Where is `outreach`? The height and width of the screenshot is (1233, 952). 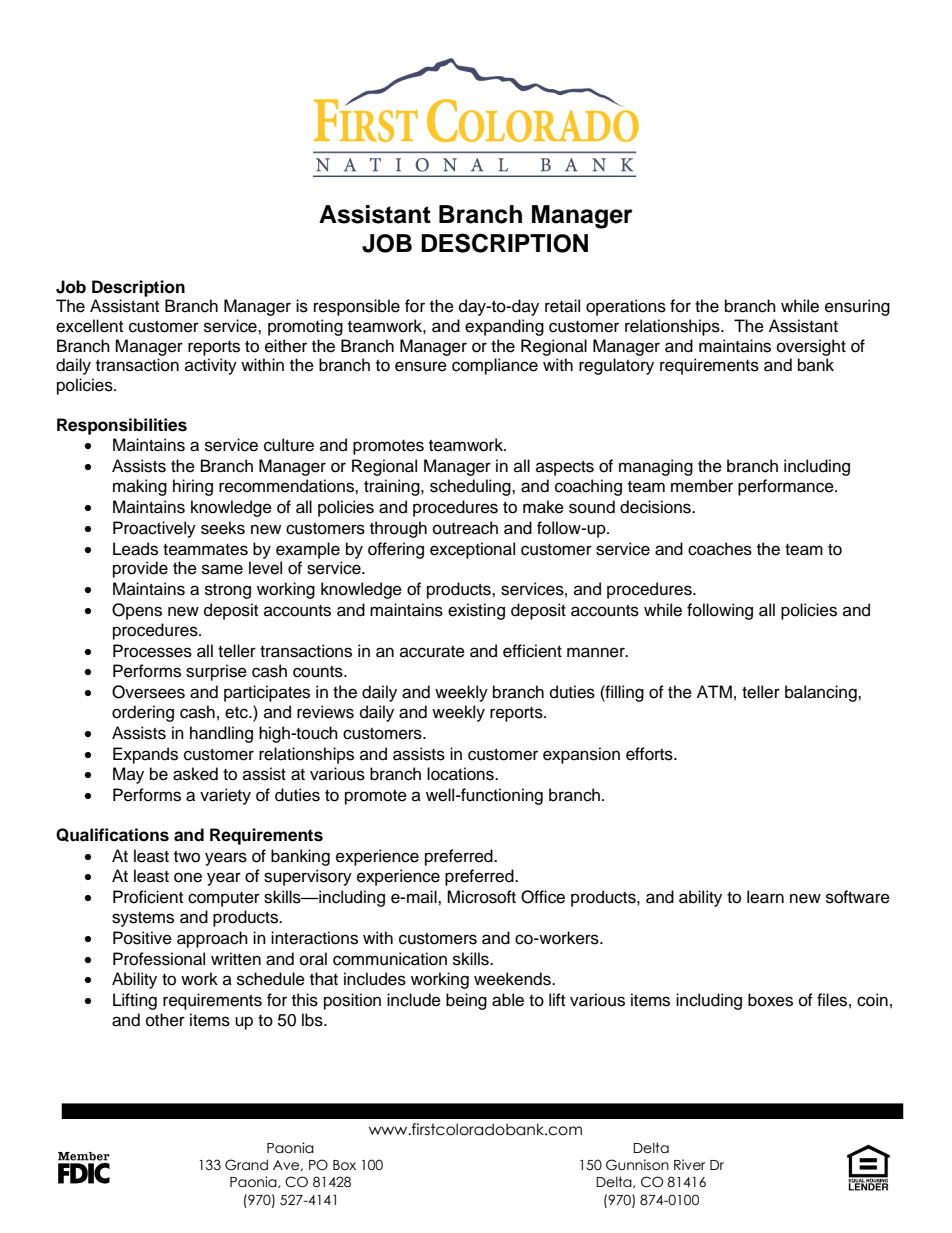 outreach is located at coordinates (465, 528).
